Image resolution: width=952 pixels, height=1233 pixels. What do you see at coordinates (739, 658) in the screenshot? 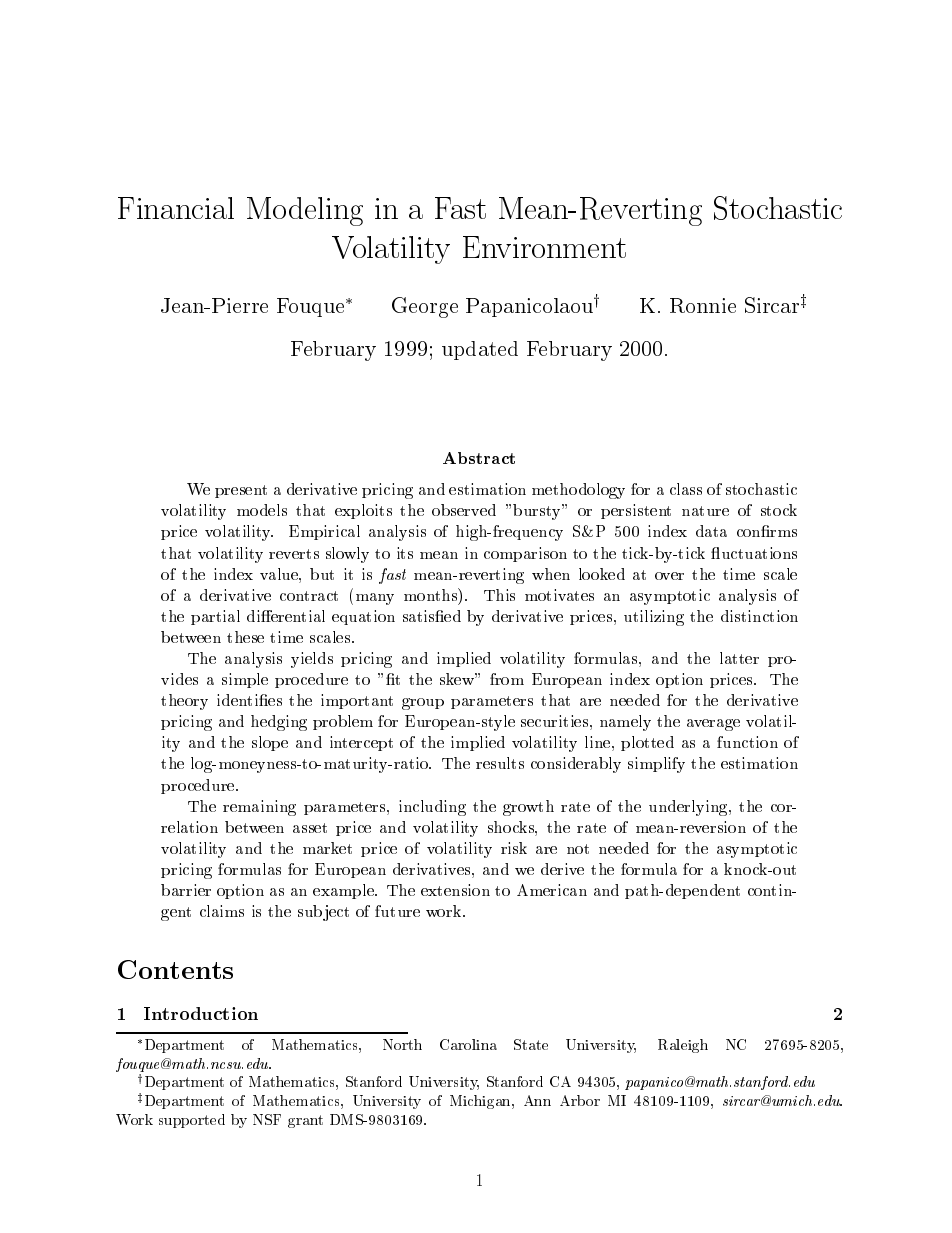
I see `latter` at bounding box center [739, 658].
